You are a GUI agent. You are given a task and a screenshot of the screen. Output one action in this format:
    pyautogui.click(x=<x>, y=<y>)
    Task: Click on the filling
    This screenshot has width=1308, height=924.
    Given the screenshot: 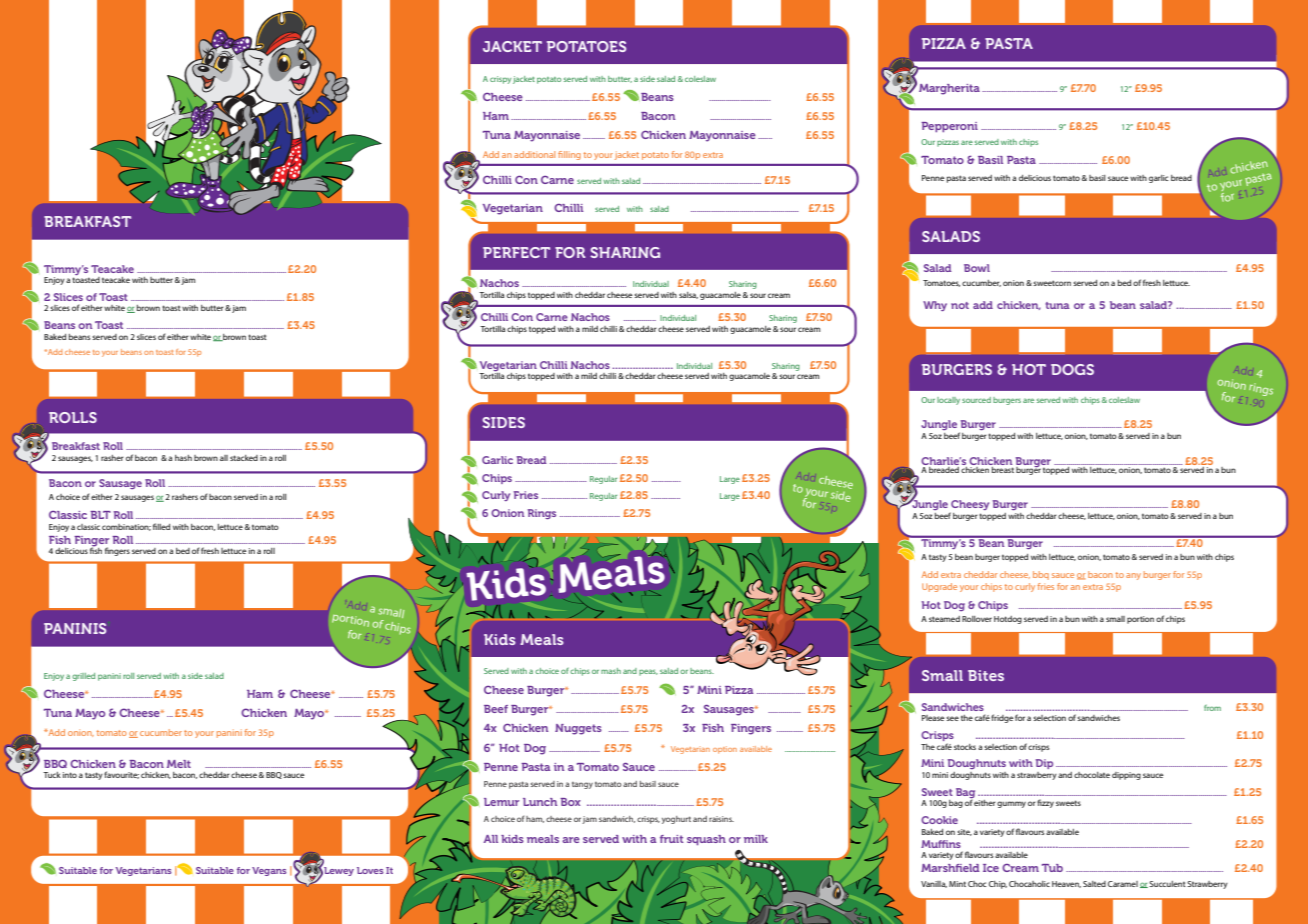 What is the action you would take?
    pyautogui.click(x=569, y=155)
